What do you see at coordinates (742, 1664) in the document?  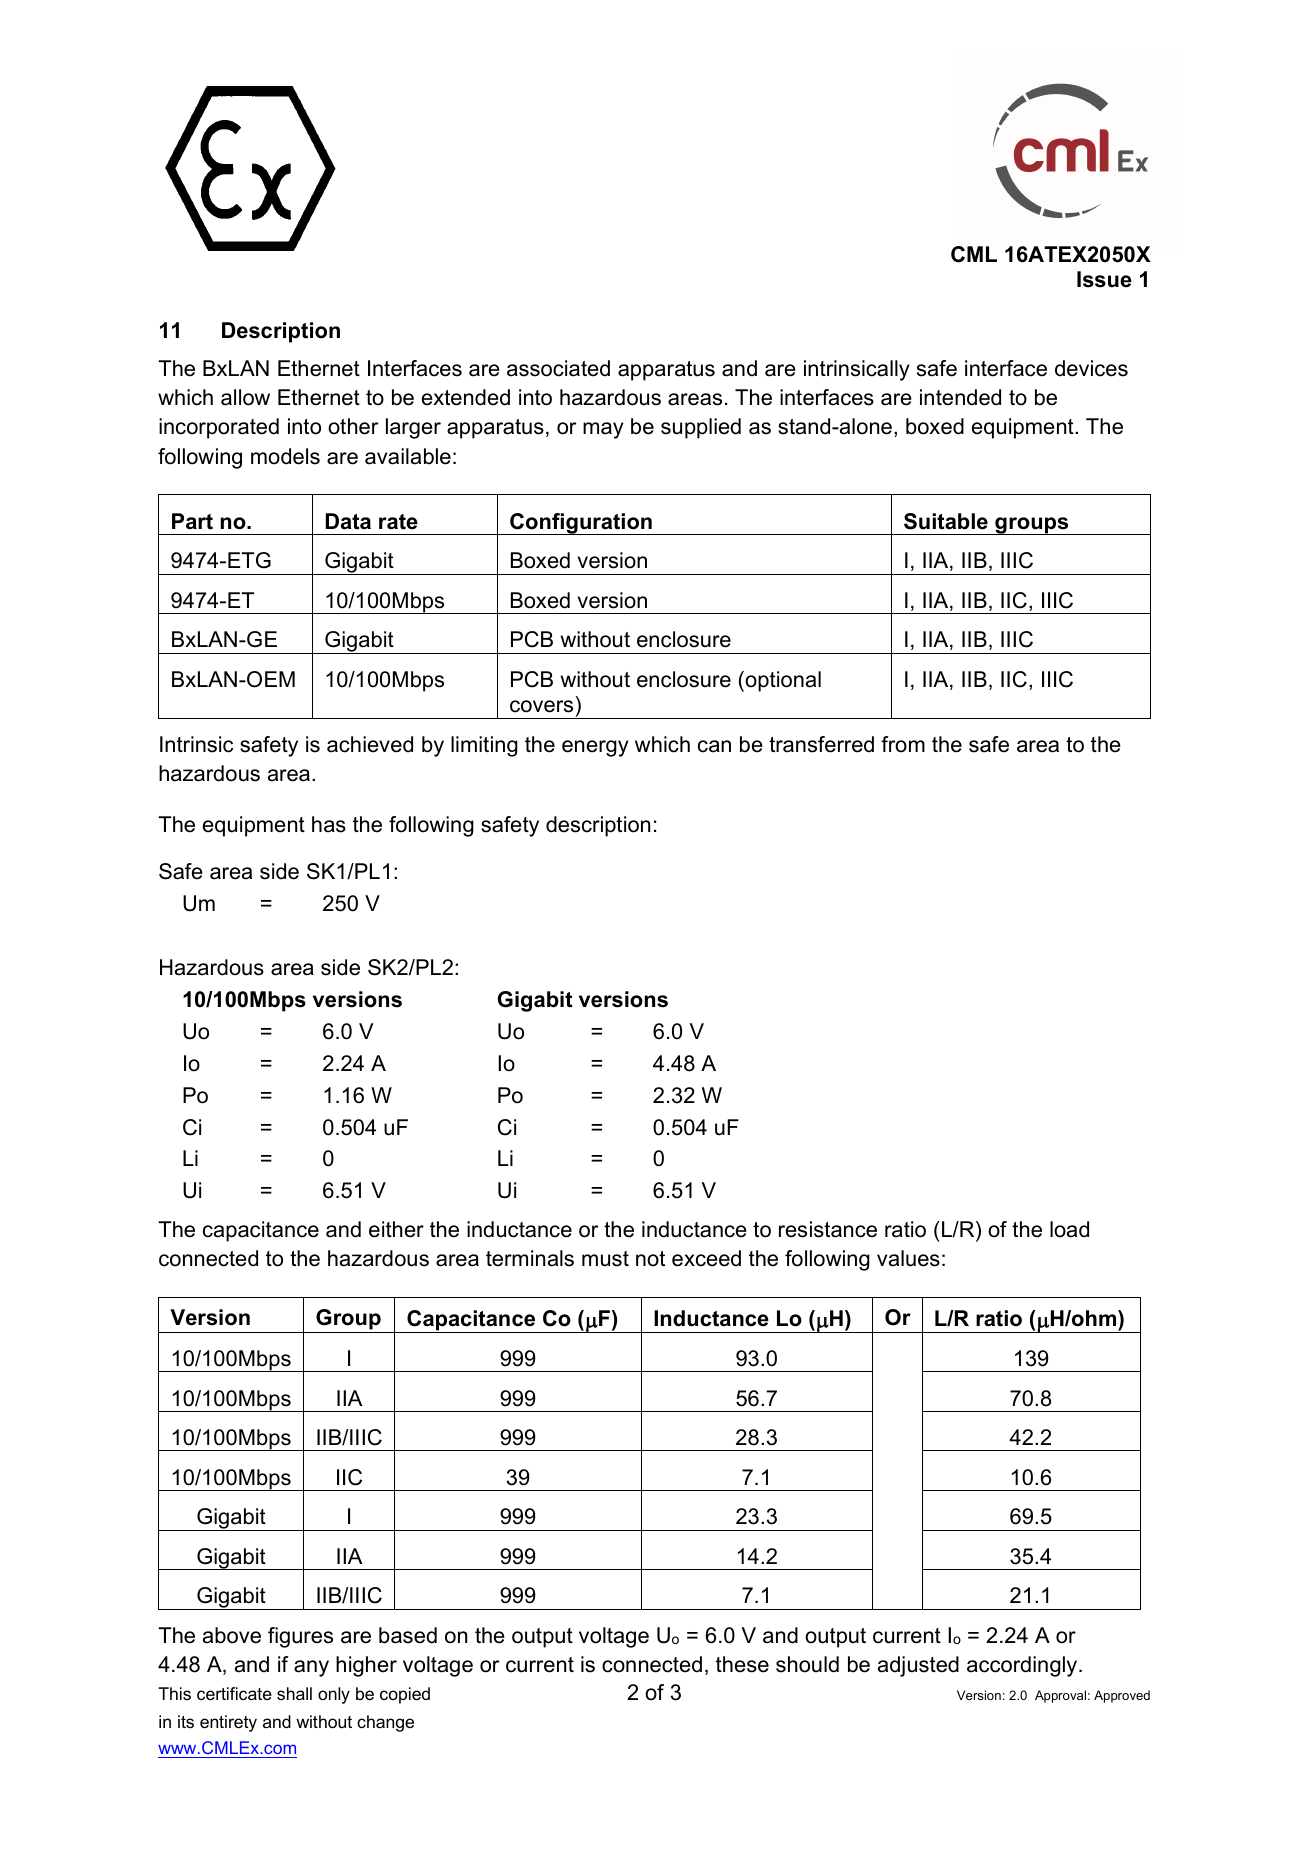 I see `these` at bounding box center [742, 1664].
